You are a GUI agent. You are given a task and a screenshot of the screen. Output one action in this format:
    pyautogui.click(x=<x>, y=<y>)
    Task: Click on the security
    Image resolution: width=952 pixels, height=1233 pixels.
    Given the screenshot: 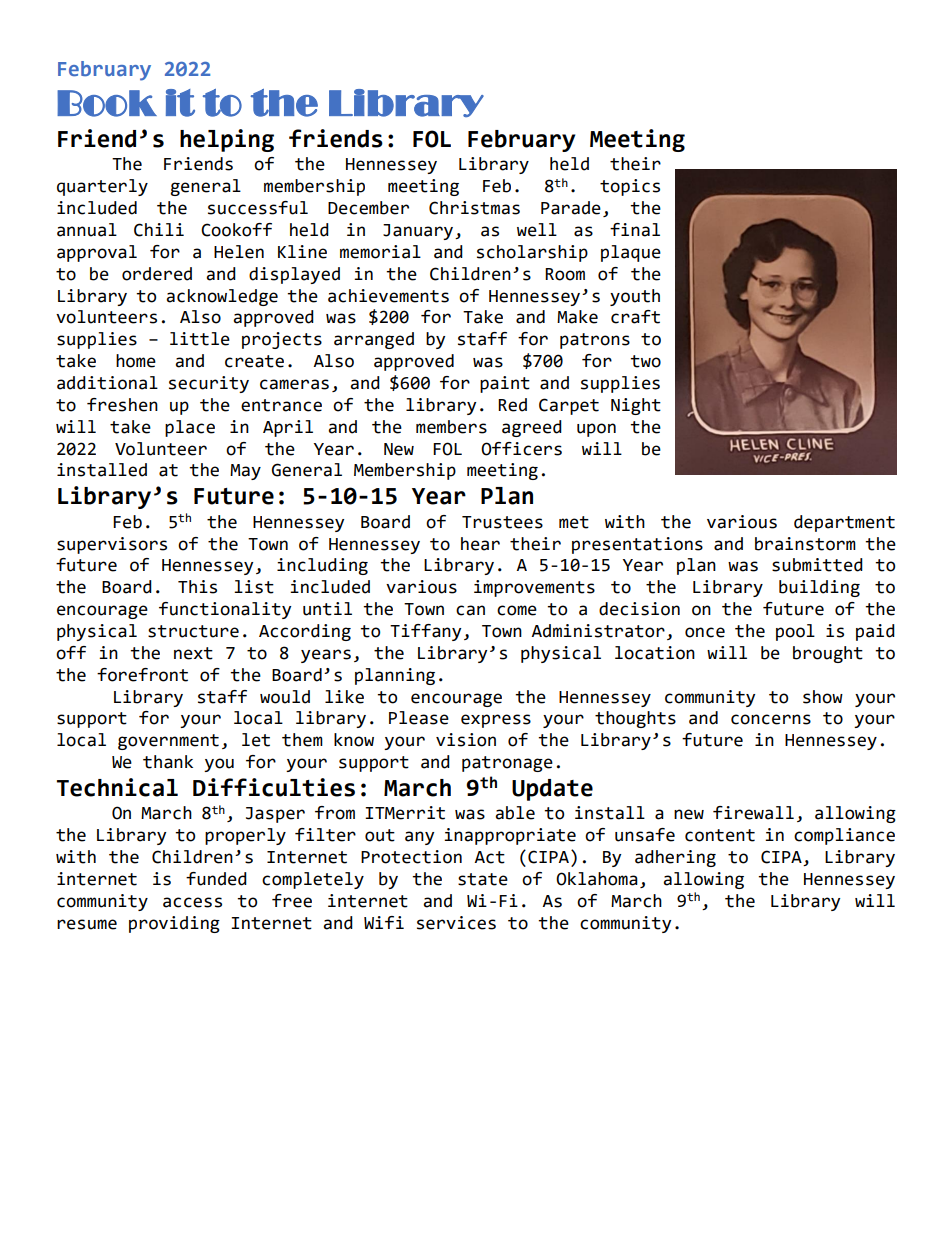 What is the action you would take?
    pyautogui.click(x=209, y=384)
